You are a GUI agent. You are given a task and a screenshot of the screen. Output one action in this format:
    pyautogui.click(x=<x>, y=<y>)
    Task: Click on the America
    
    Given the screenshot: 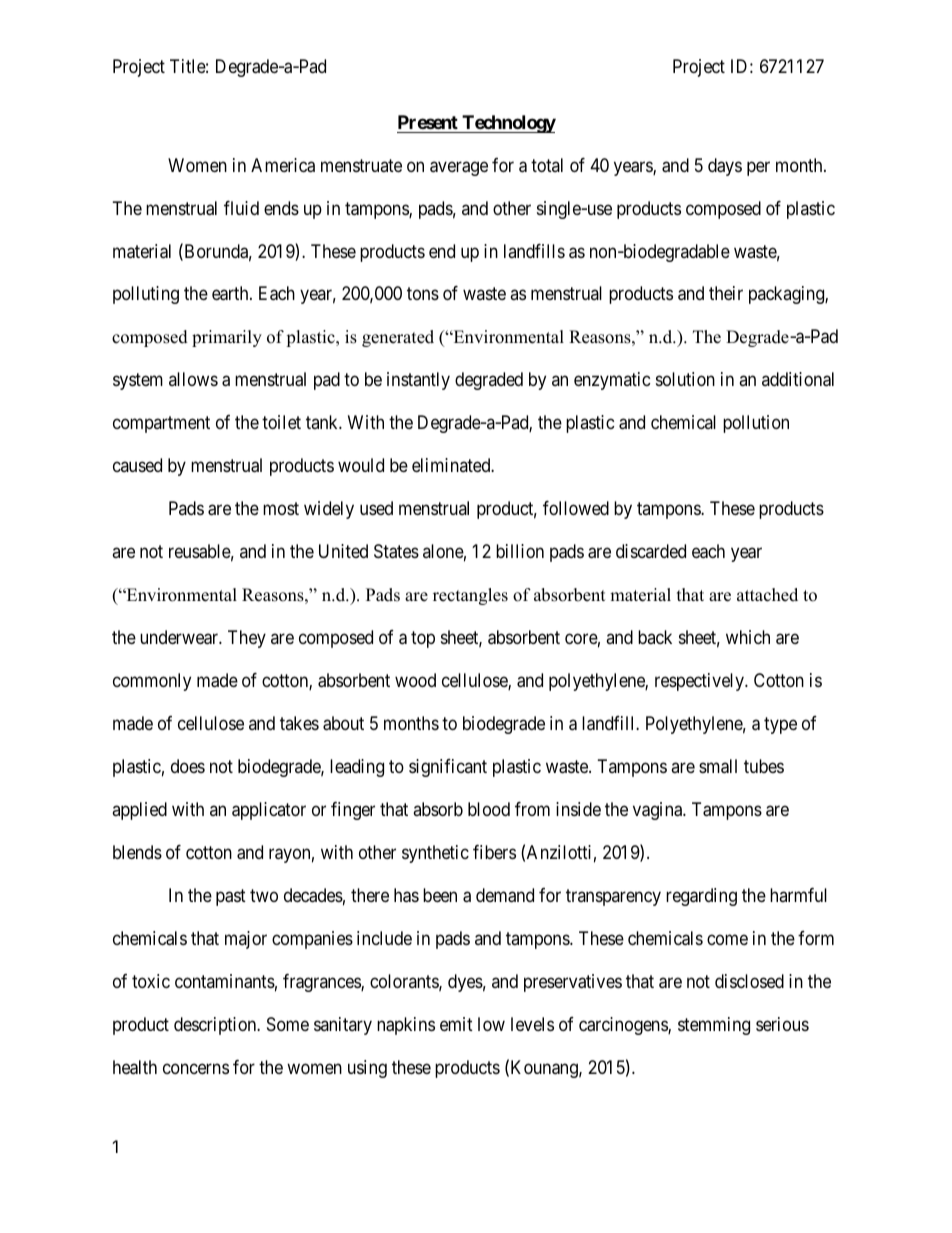 What is the action you would take?
    pyautogui.click(x=283, y=165)
